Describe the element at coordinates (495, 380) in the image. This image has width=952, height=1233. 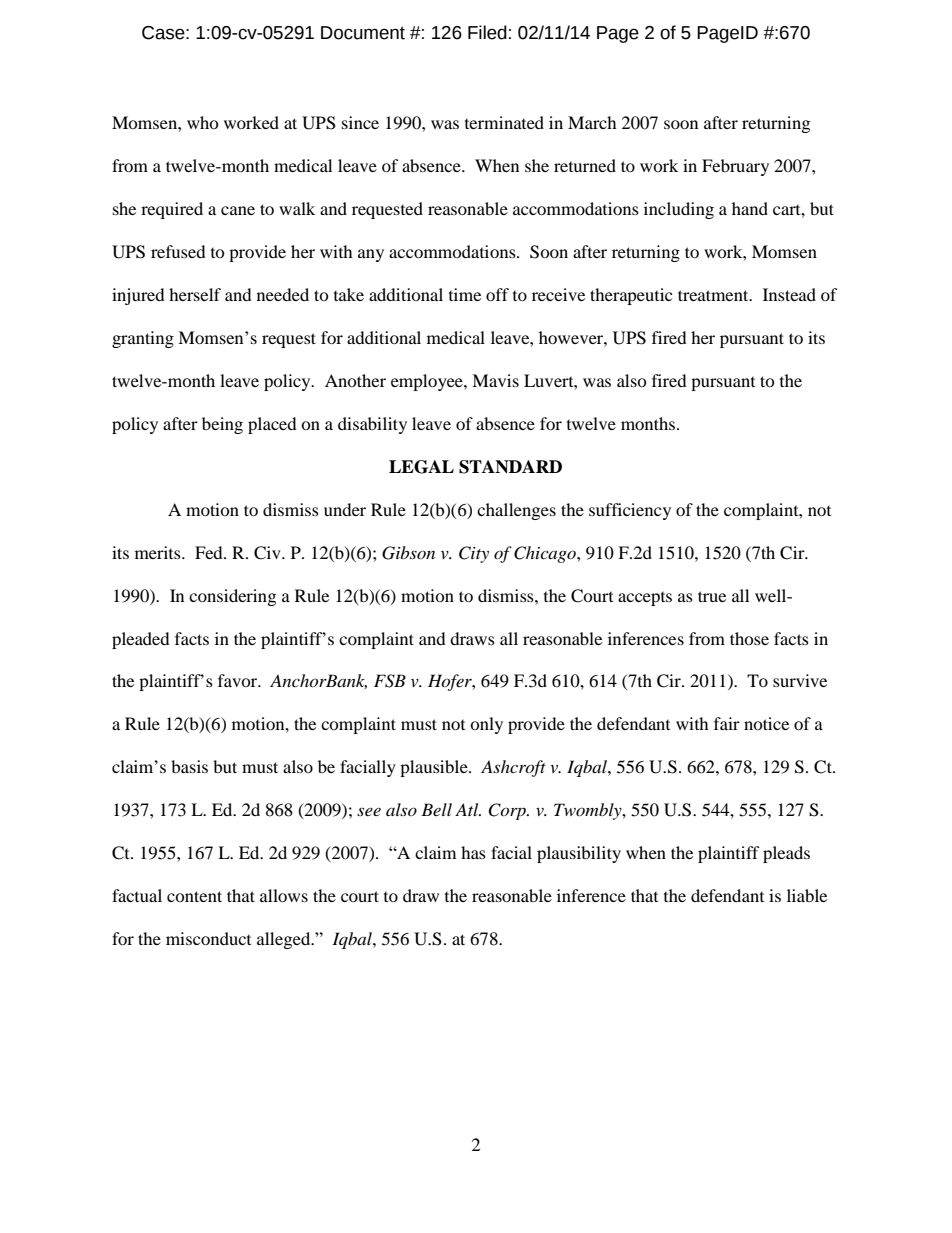
I see `Mavis` at that location.
